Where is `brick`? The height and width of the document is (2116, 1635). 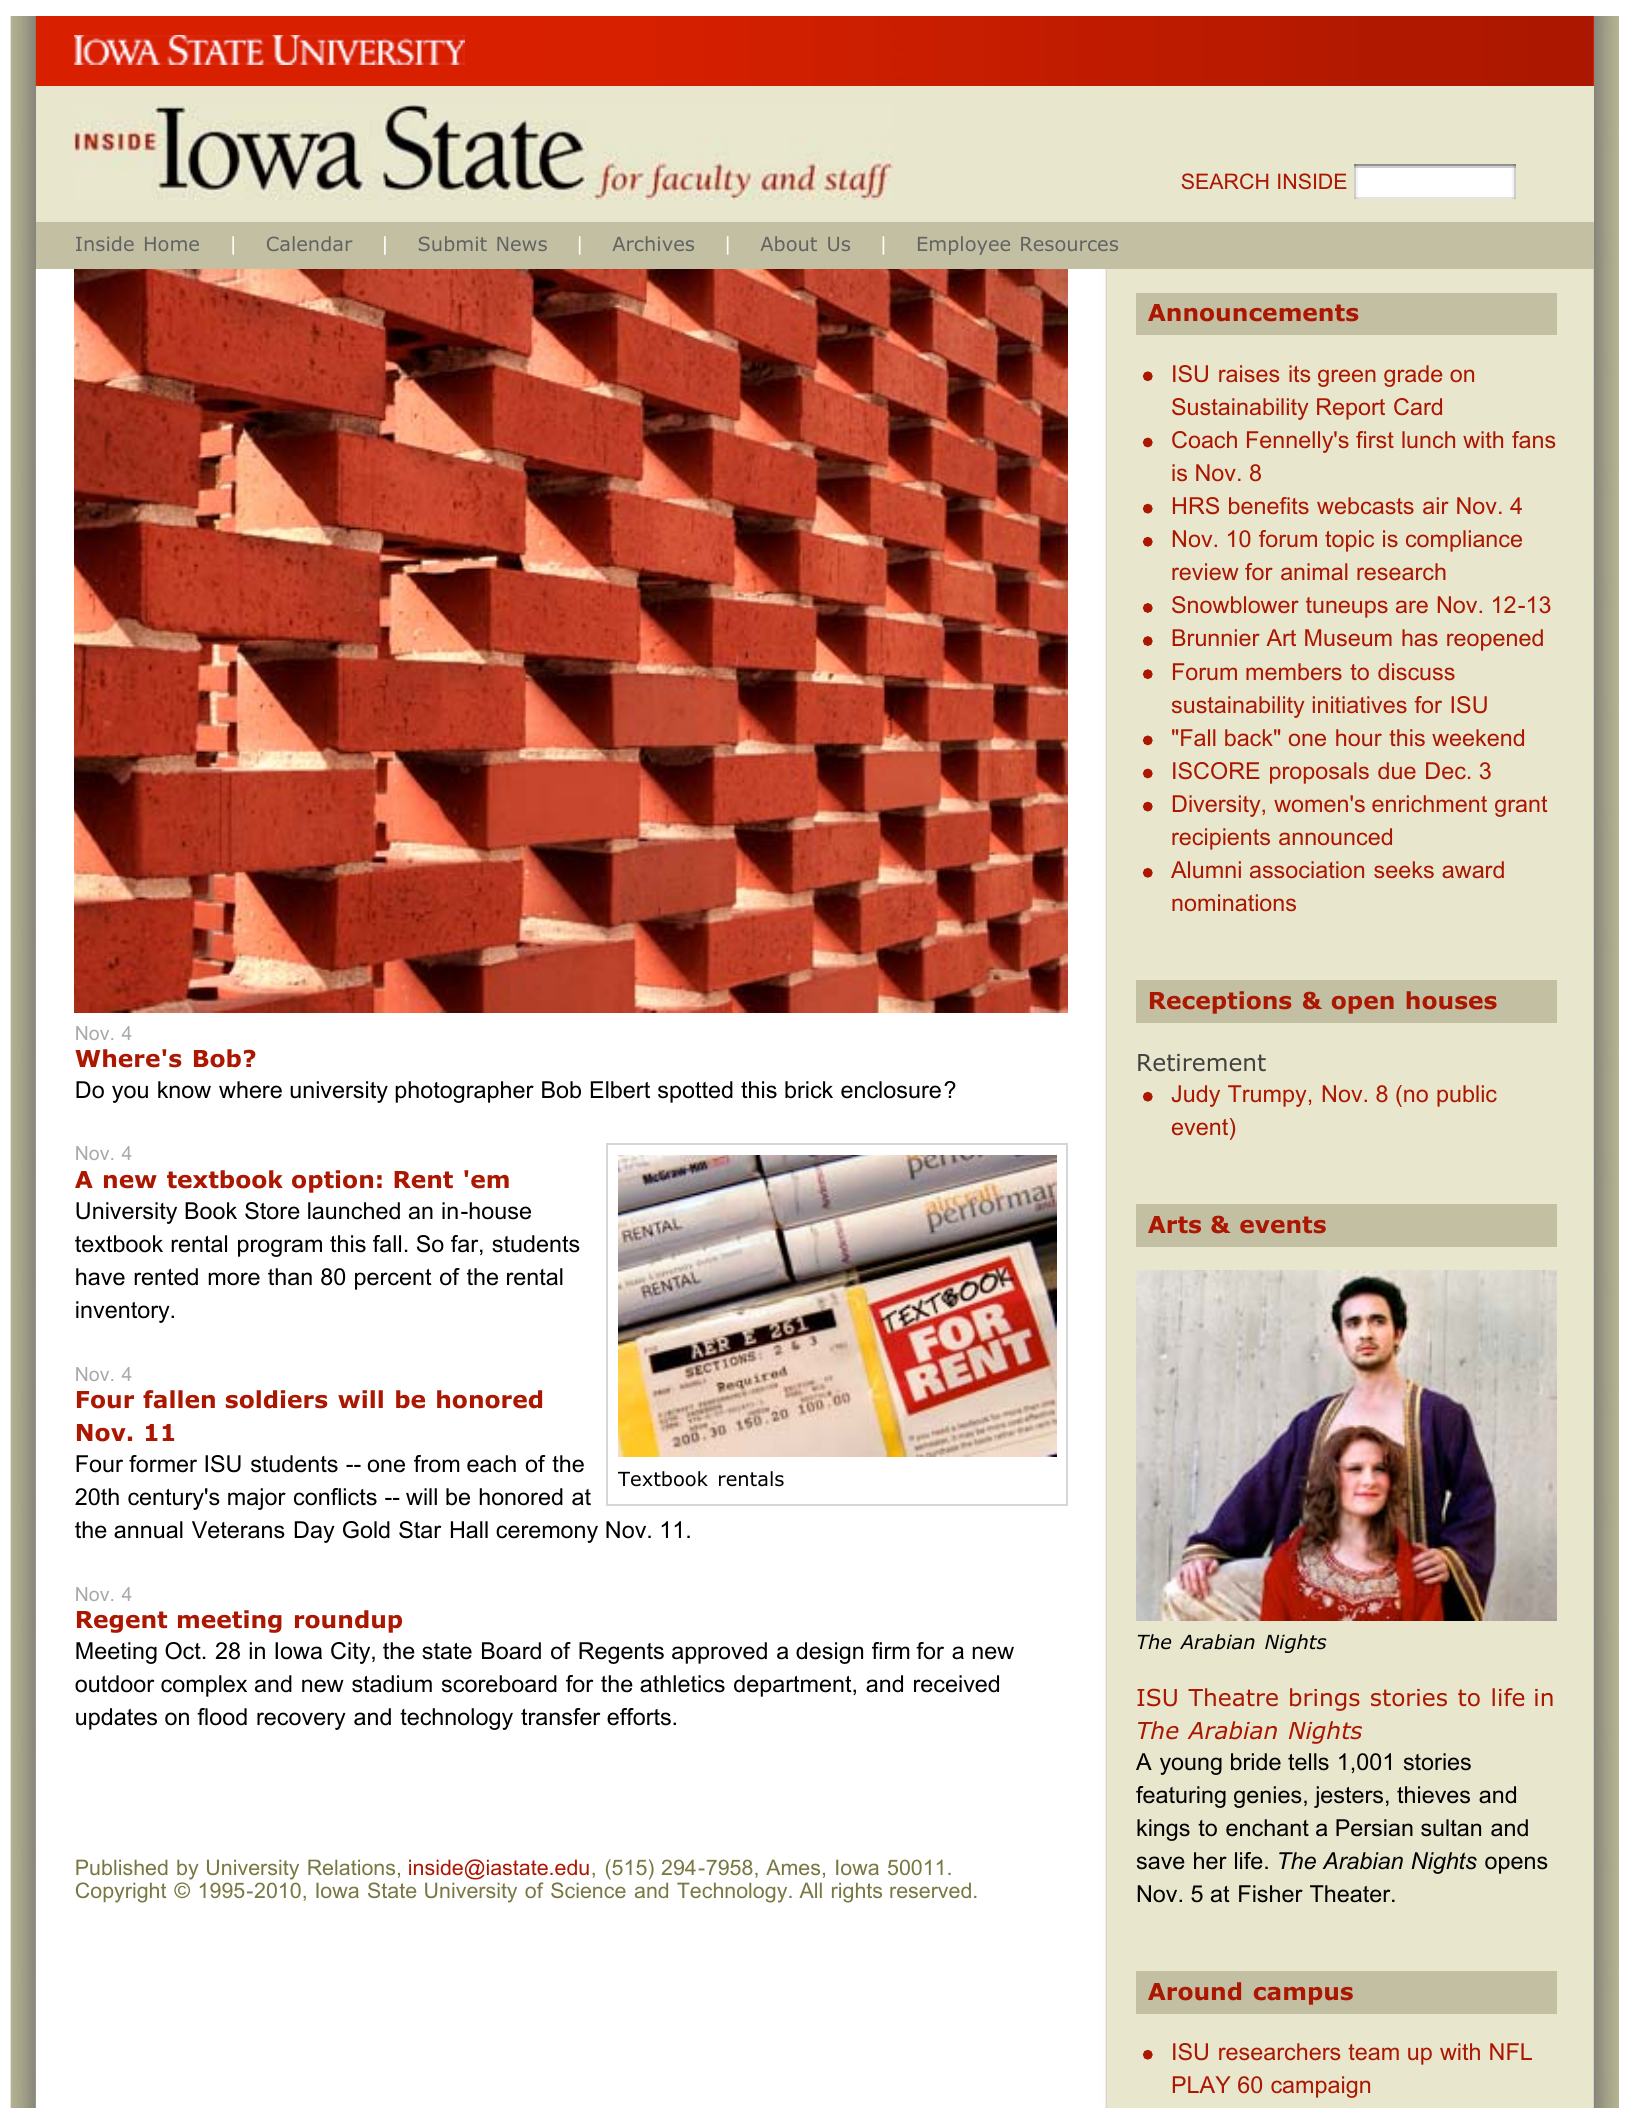 brick is located at coordinates (809, 1090).
